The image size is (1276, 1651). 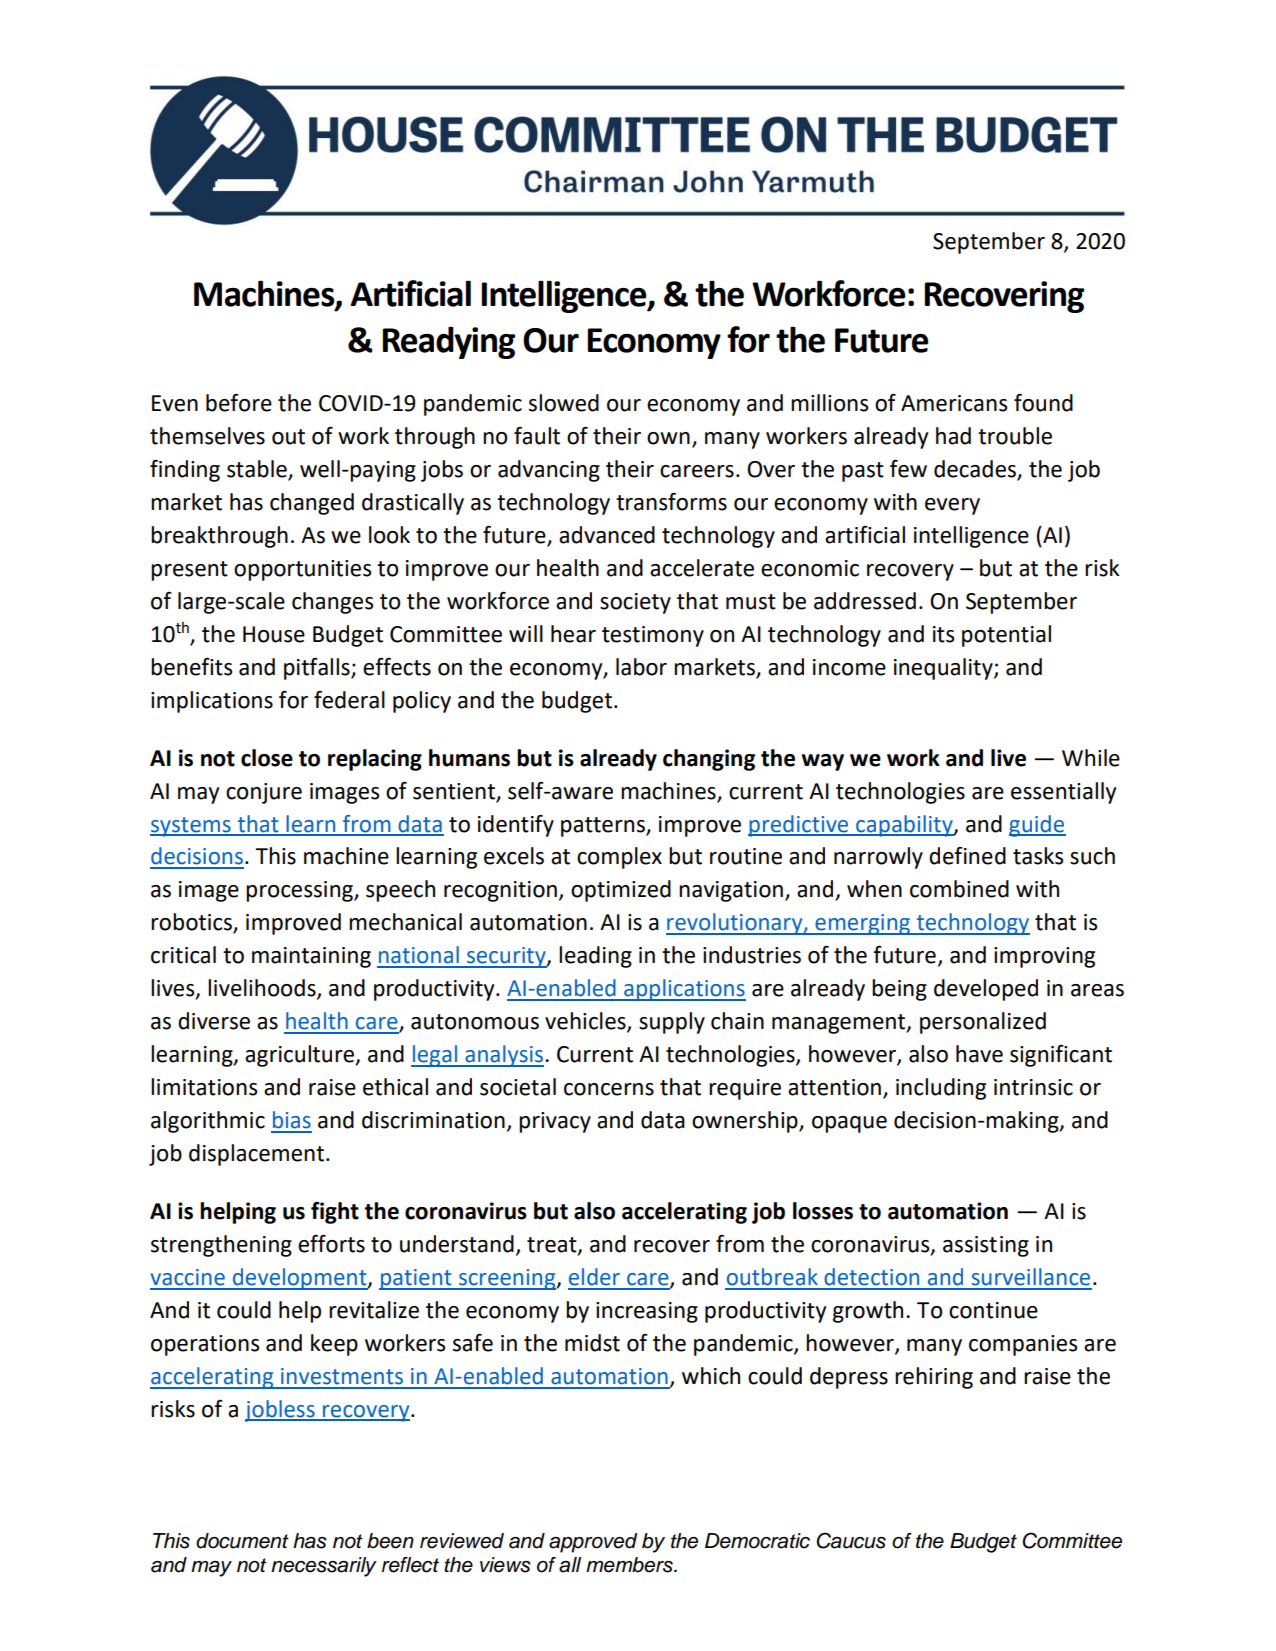 What do you see at coordinates (986, 990) in the image?
I see `developed` at bounding box center [986, 990].
